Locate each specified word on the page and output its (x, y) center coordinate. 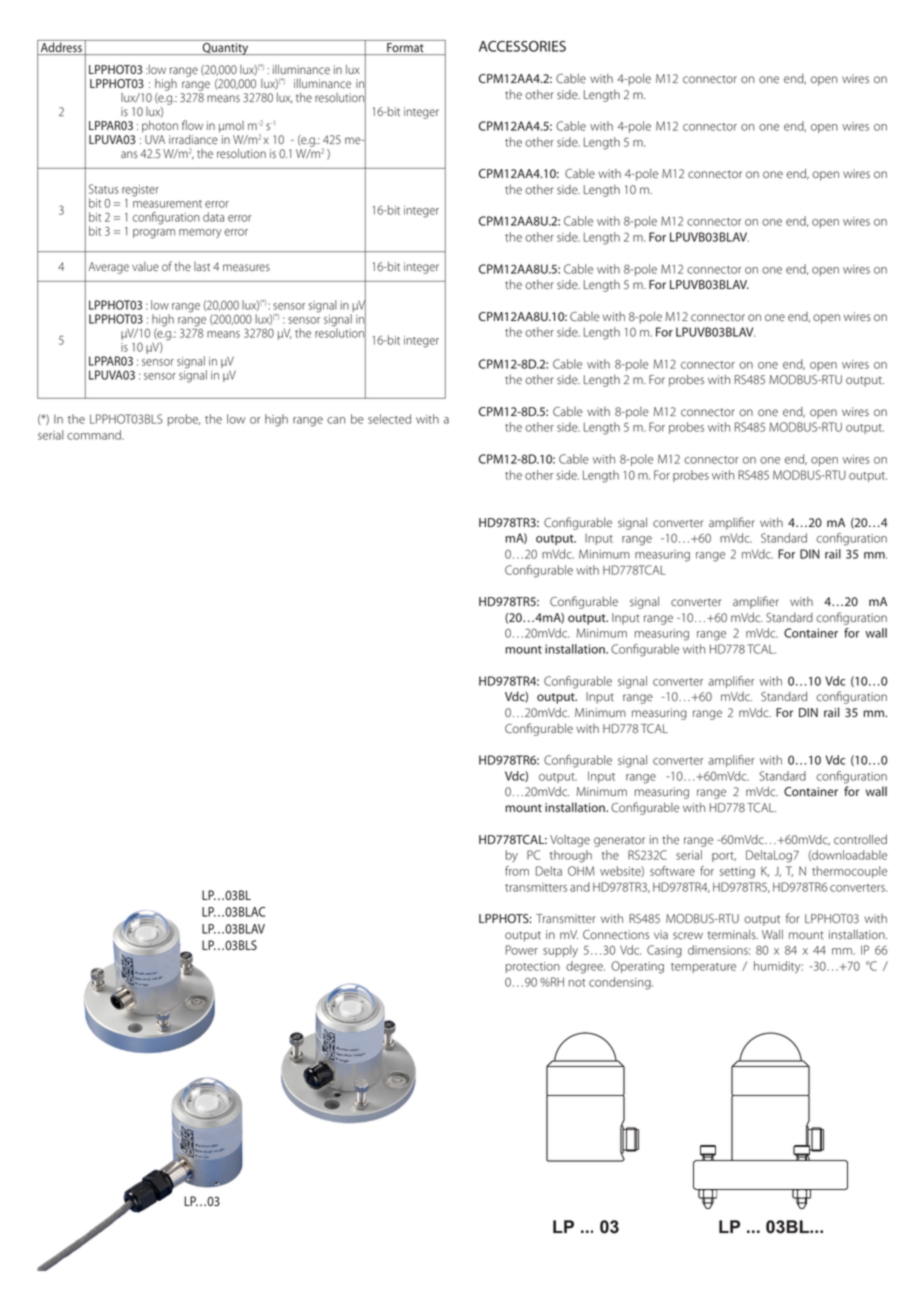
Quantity (225, 49)
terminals (733, 934)
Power (522, 950)
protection (533, 967)
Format (405, 49)
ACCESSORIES (522, 46)
